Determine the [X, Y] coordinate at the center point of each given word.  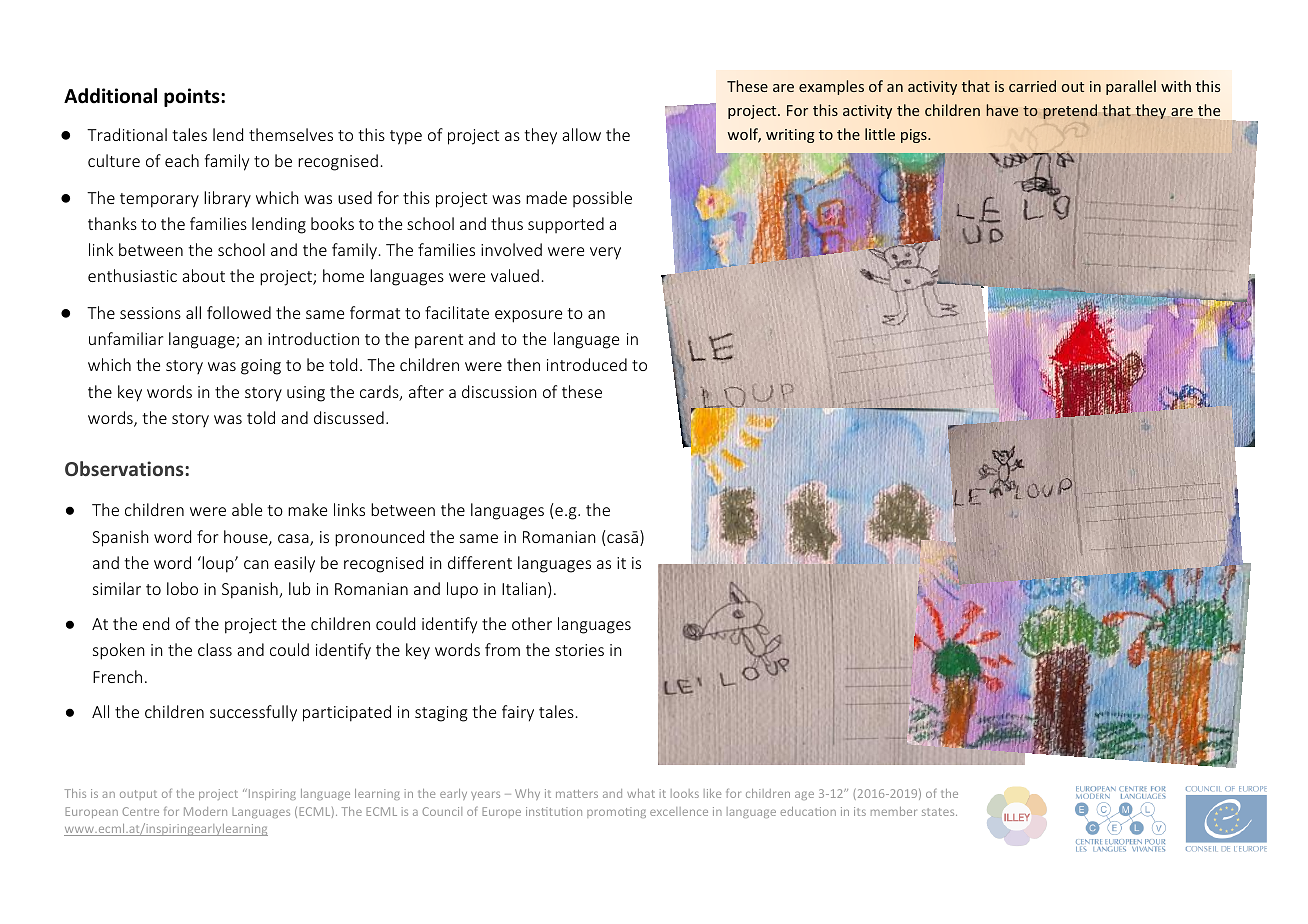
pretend [1070, 111]
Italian [524, 588]
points [193, 97]
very [605, 253]
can [256, 564]
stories [579, 650]
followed [239, 312]
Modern [205, 811]
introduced [587, 364]
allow [581, 134]
